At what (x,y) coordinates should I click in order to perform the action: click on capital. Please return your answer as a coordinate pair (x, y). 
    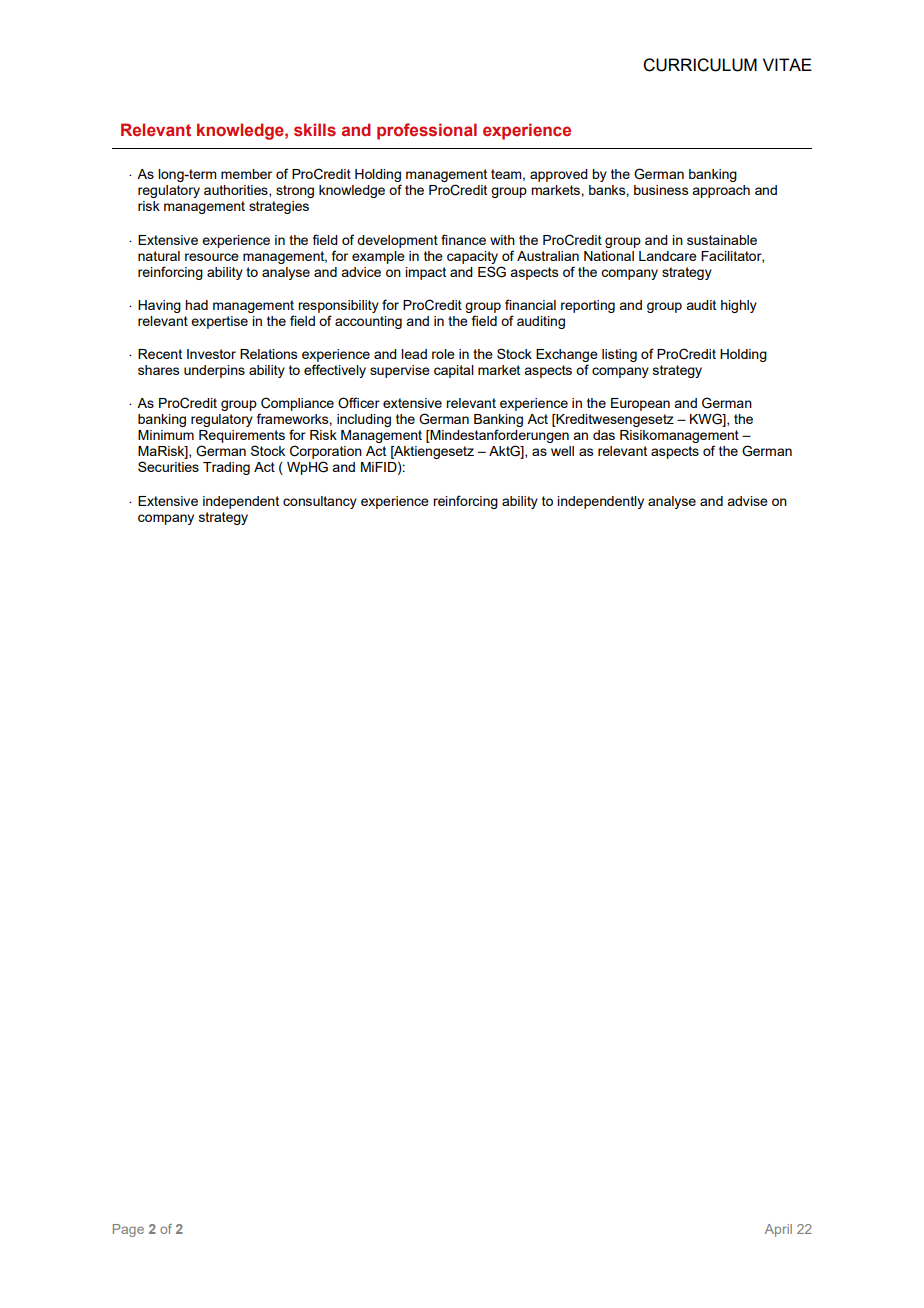
    Looking at the image, I should click on (454, 371).
